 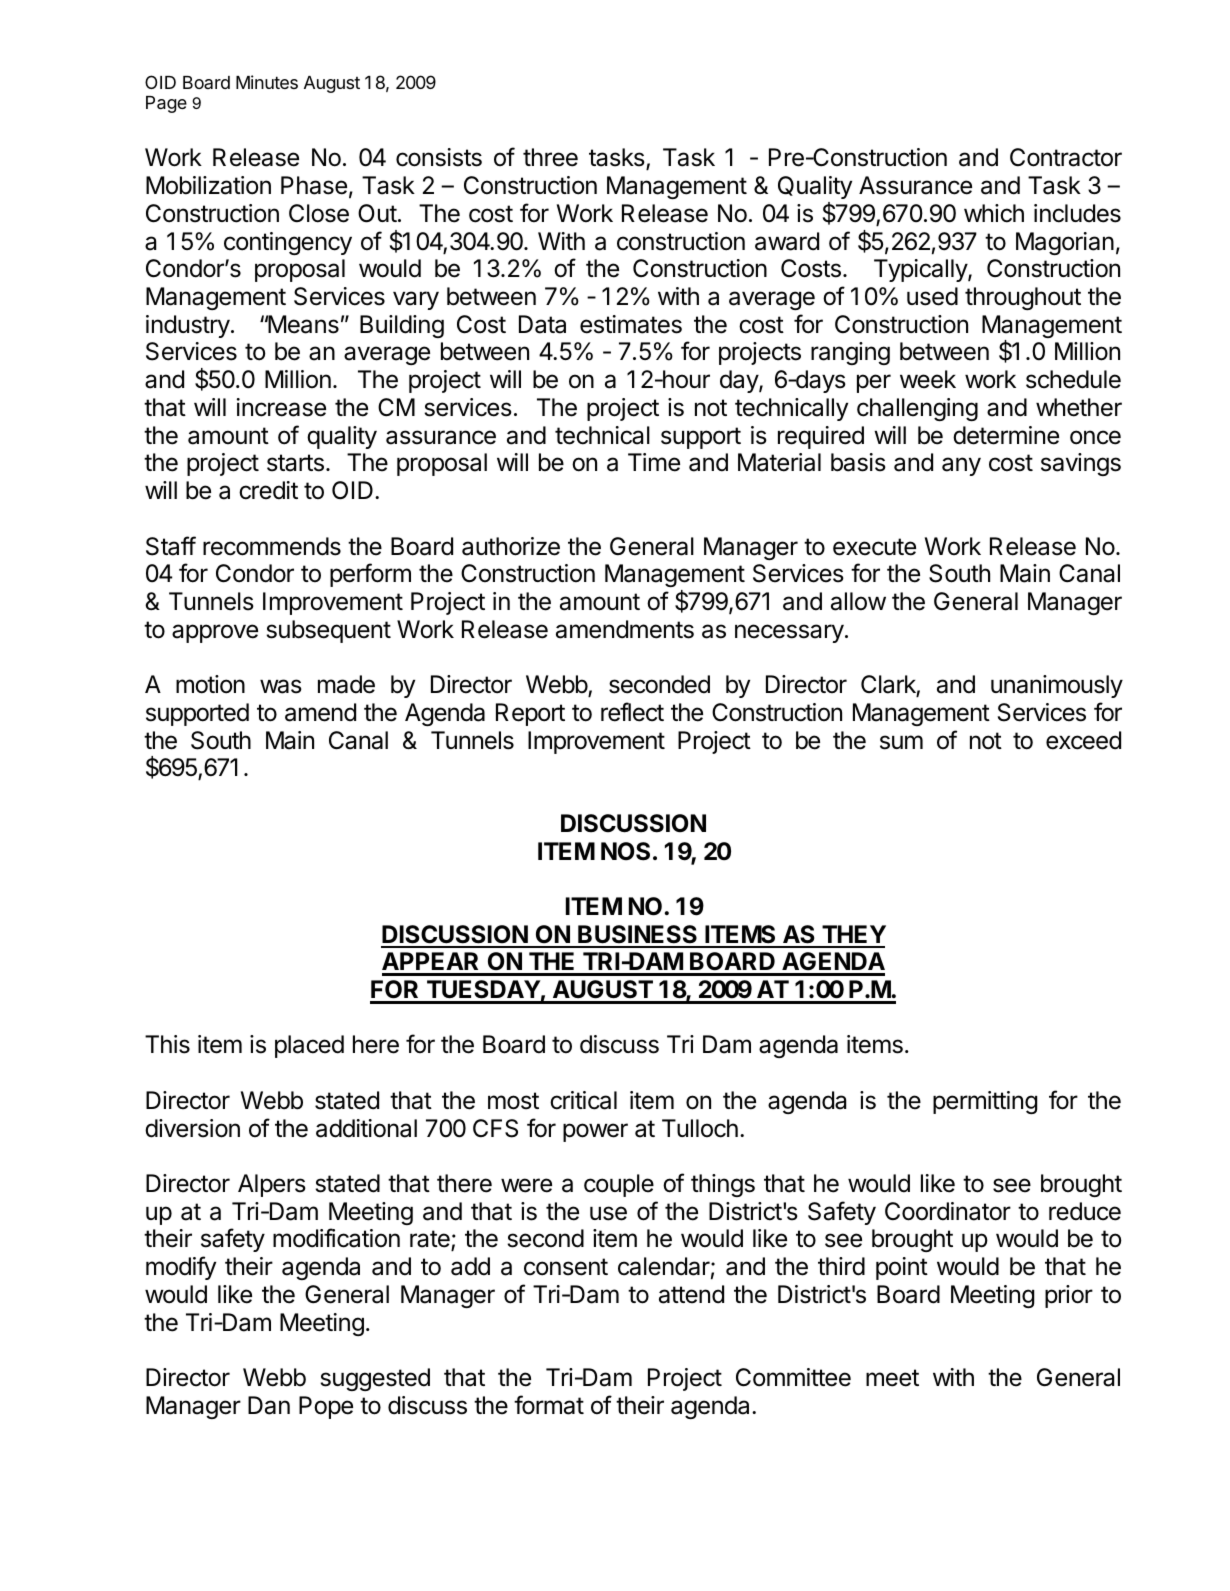 What do you see at coordinates (985, 1102) in the screenshot?
I see `permitting` at bounding box center [985, 1102].
